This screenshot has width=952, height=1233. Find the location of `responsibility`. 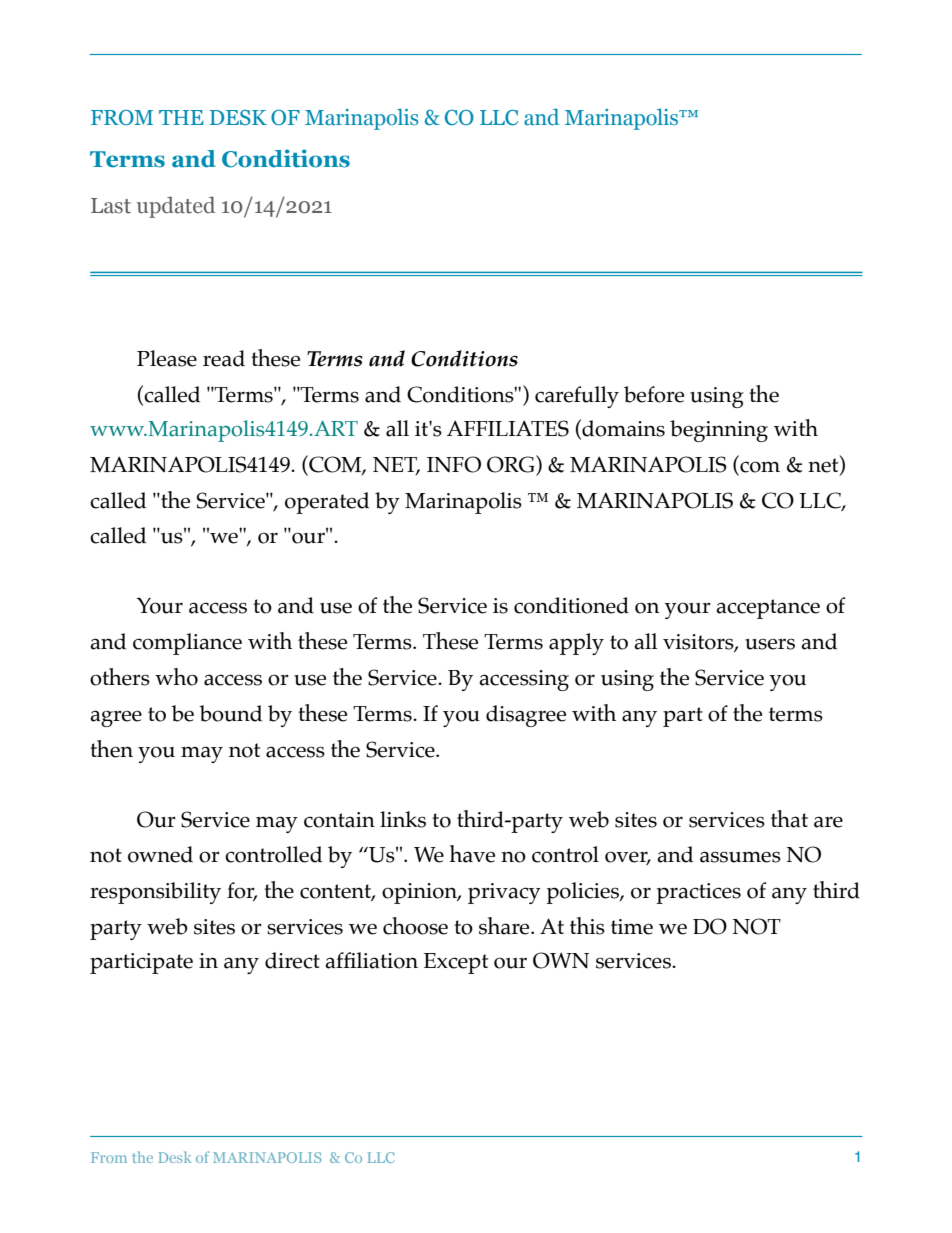

responsibility is located at coordinates (155, 893).
